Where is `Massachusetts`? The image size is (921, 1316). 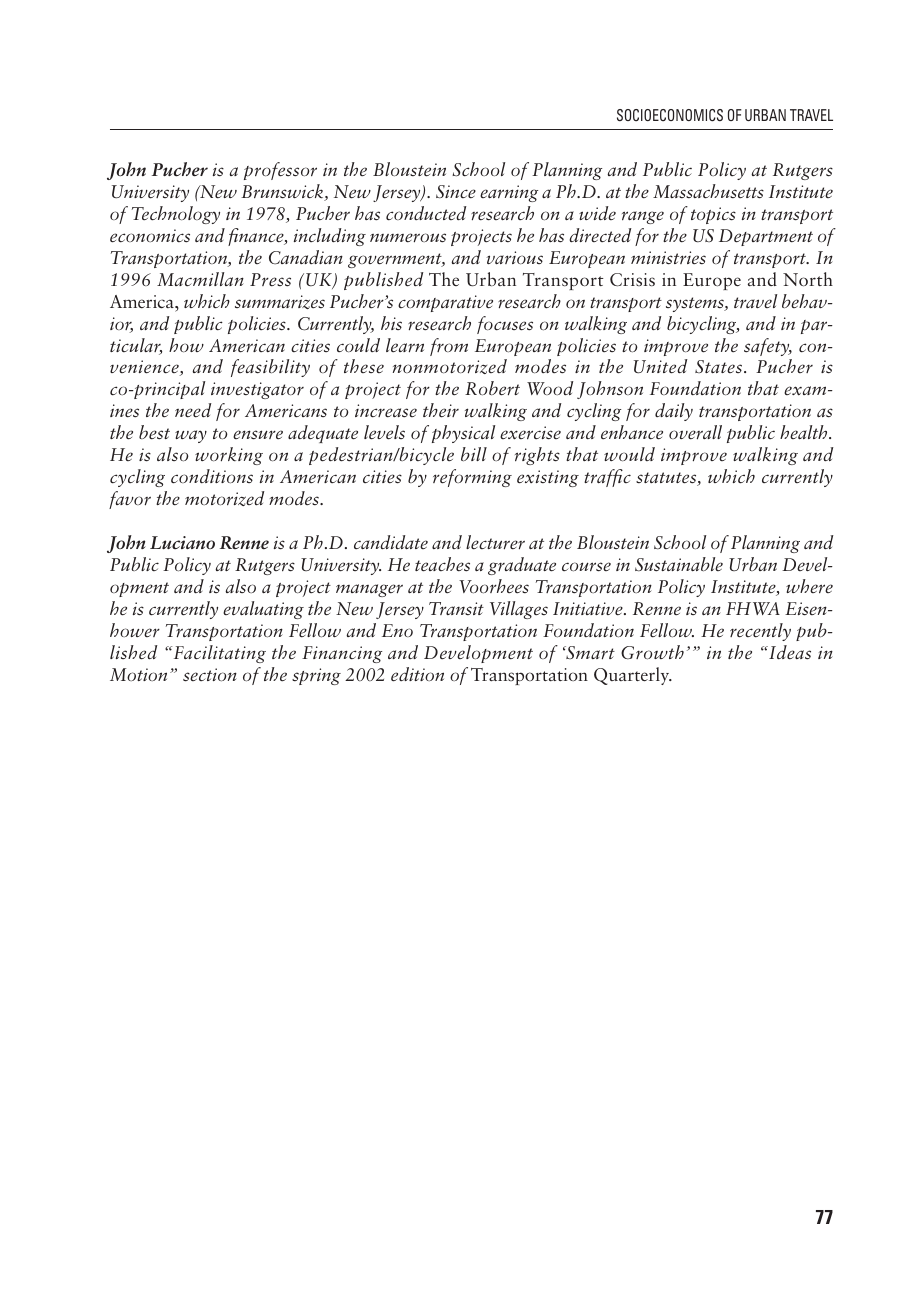 Massachusetts is located at coordinates (708, 191).
